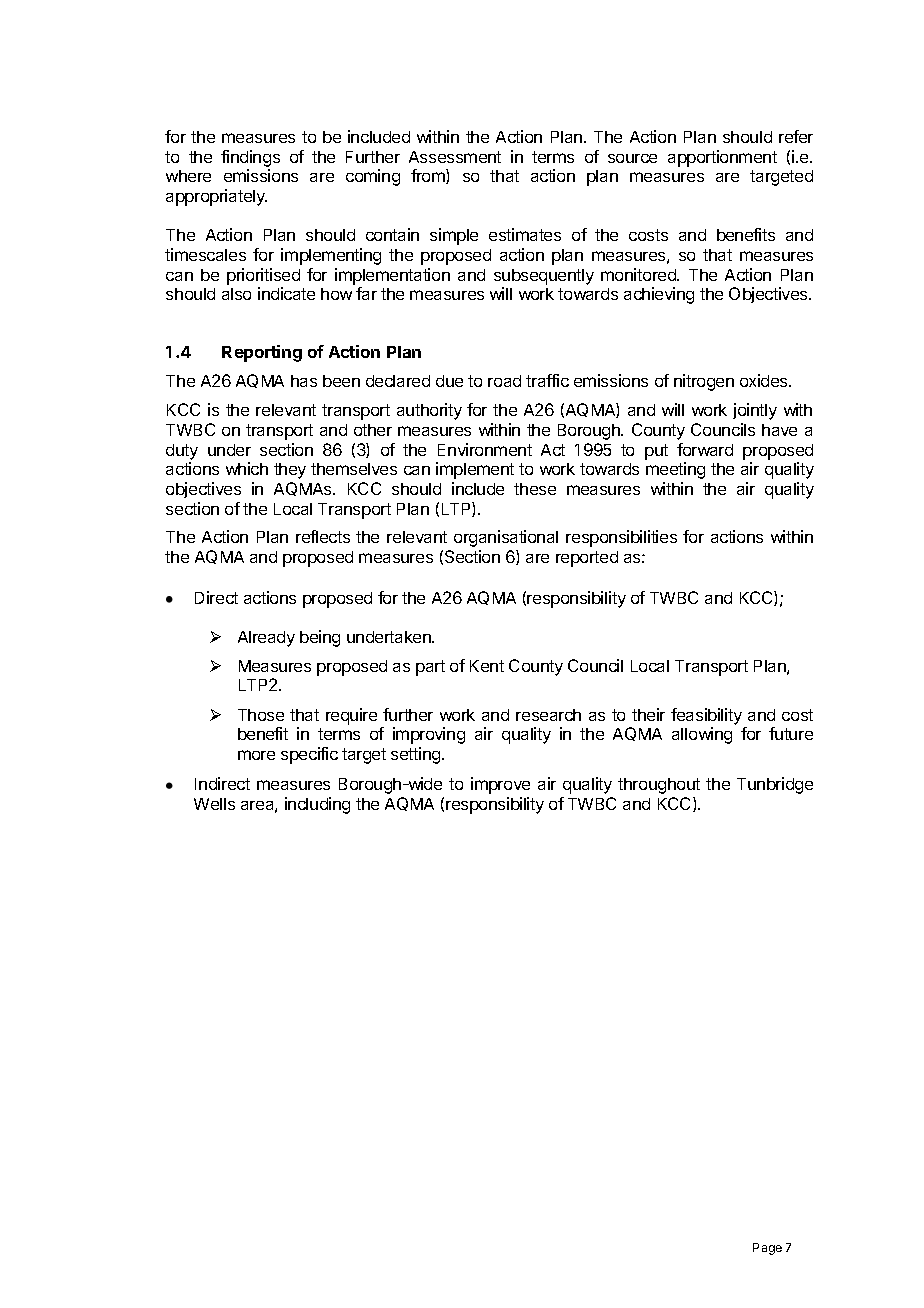 This screenshot has width=924, height=1308. I want to click on organisational, so click(506, 538).
